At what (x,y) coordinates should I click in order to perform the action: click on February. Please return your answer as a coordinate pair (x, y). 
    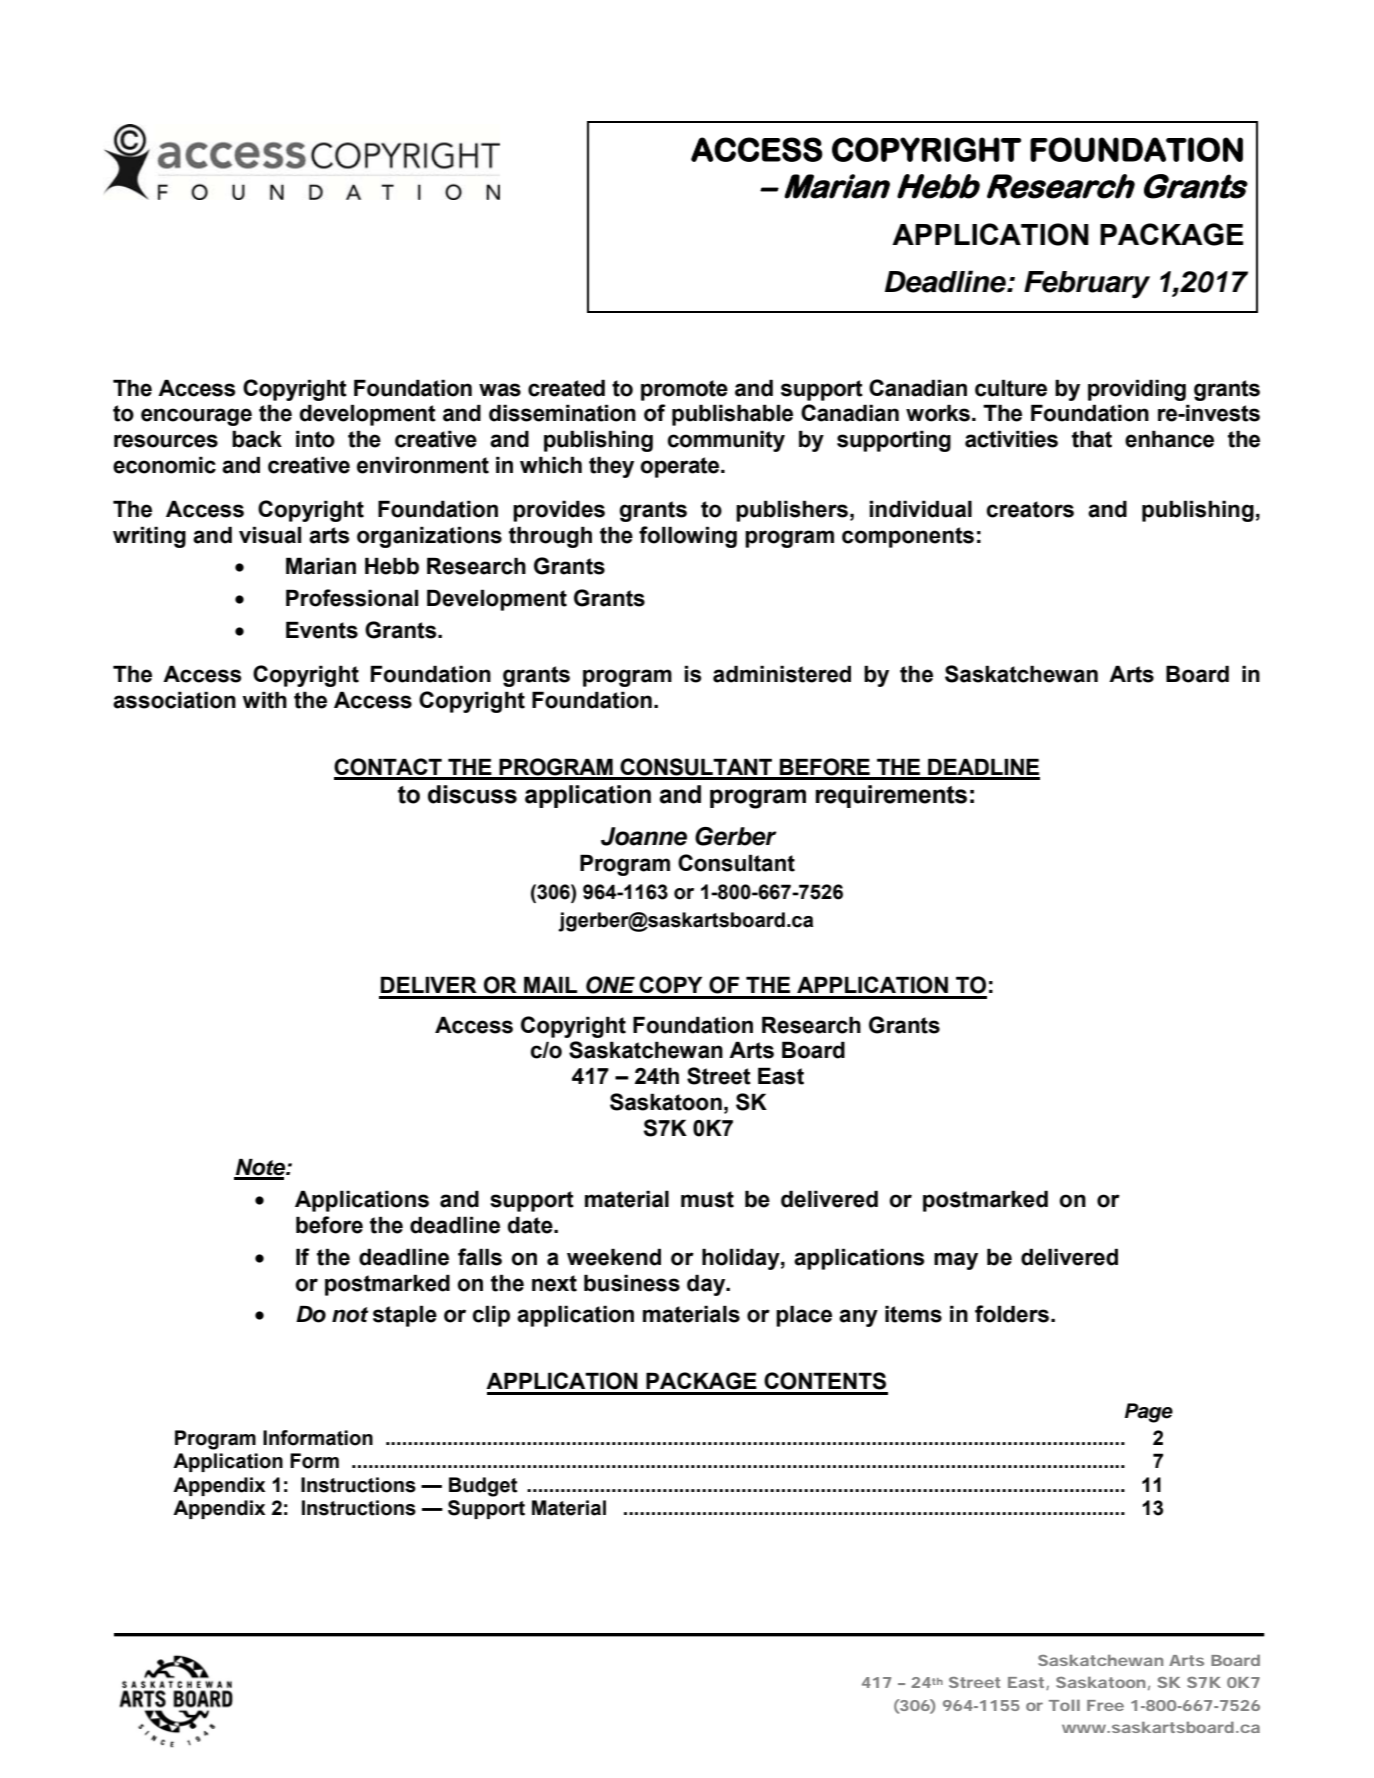
    Looking at the image, I should click on (1087, 285).
